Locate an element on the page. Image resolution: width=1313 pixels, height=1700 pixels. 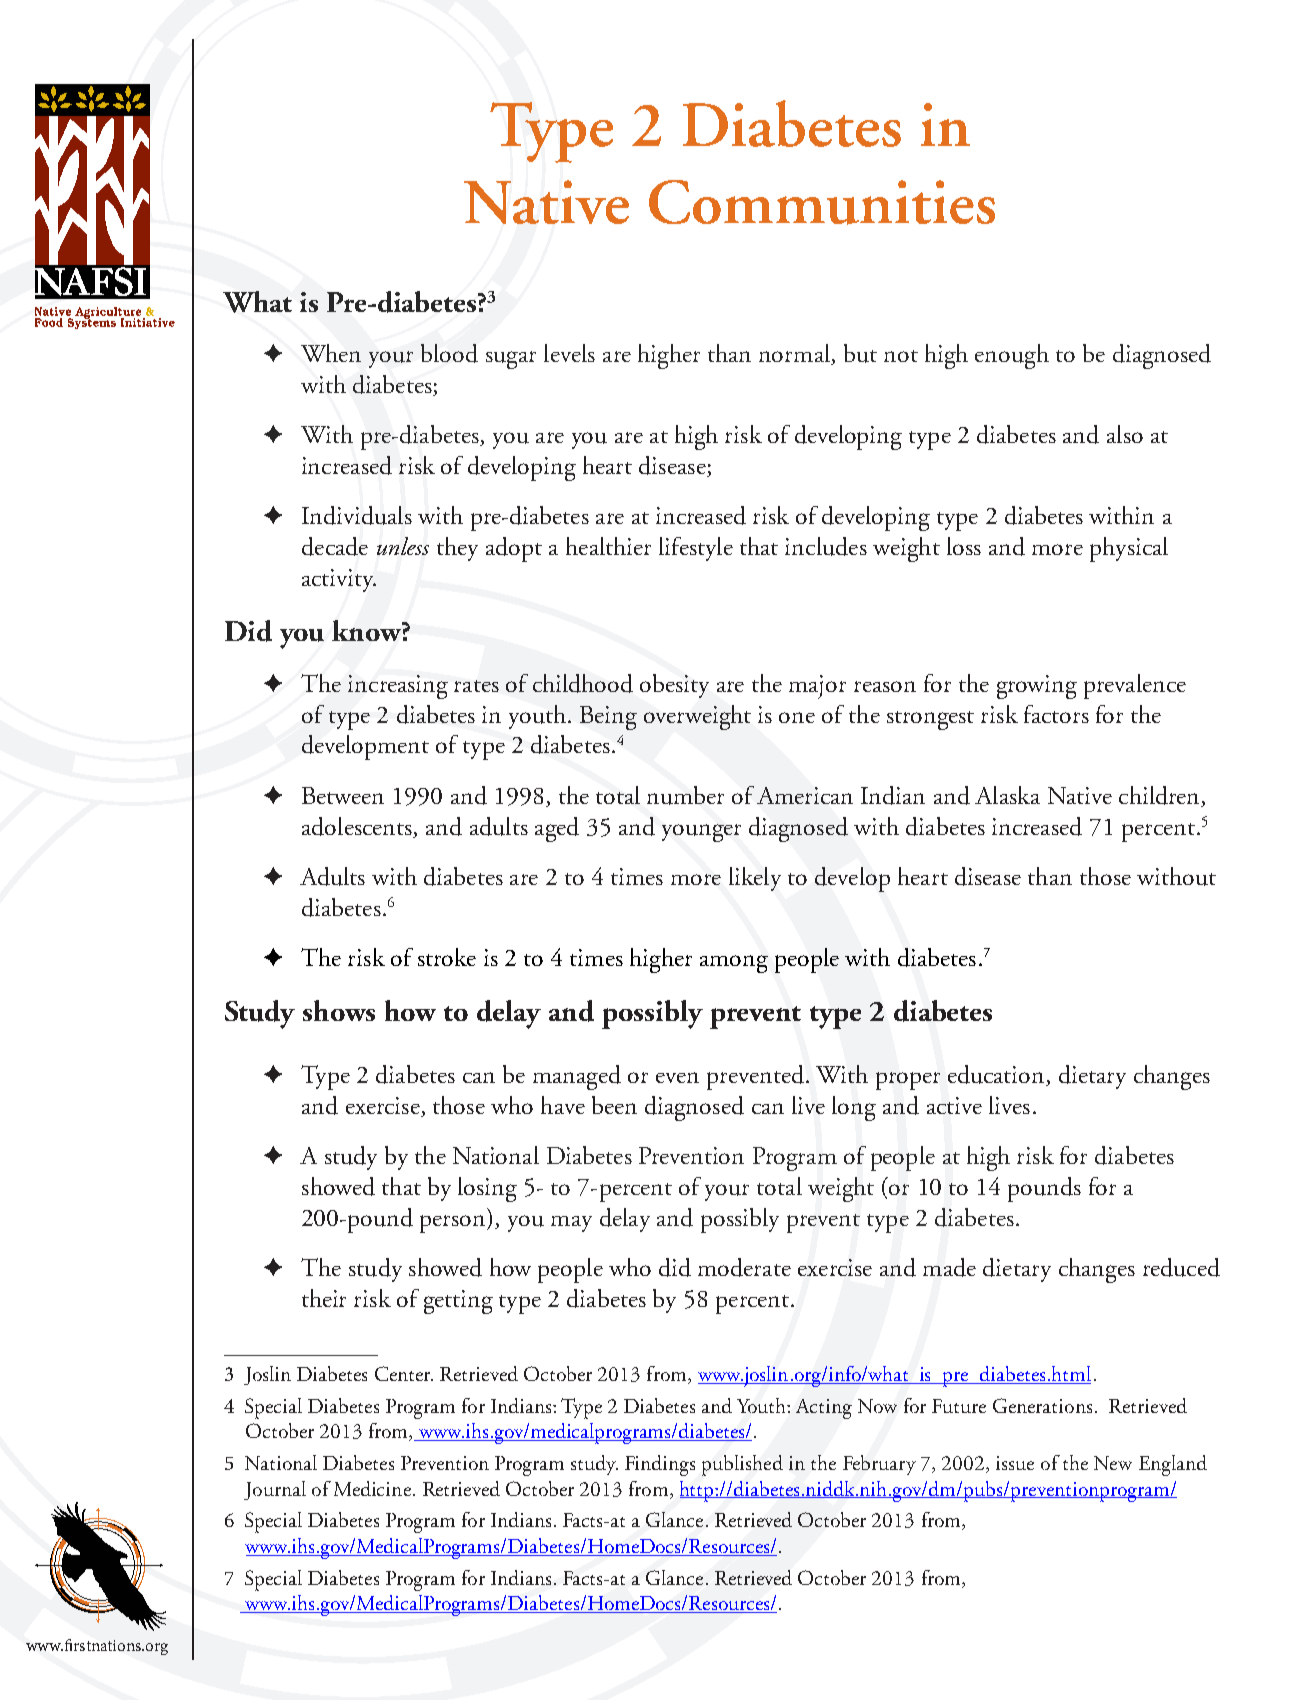
shows is located at coordinates (339, 1010).
